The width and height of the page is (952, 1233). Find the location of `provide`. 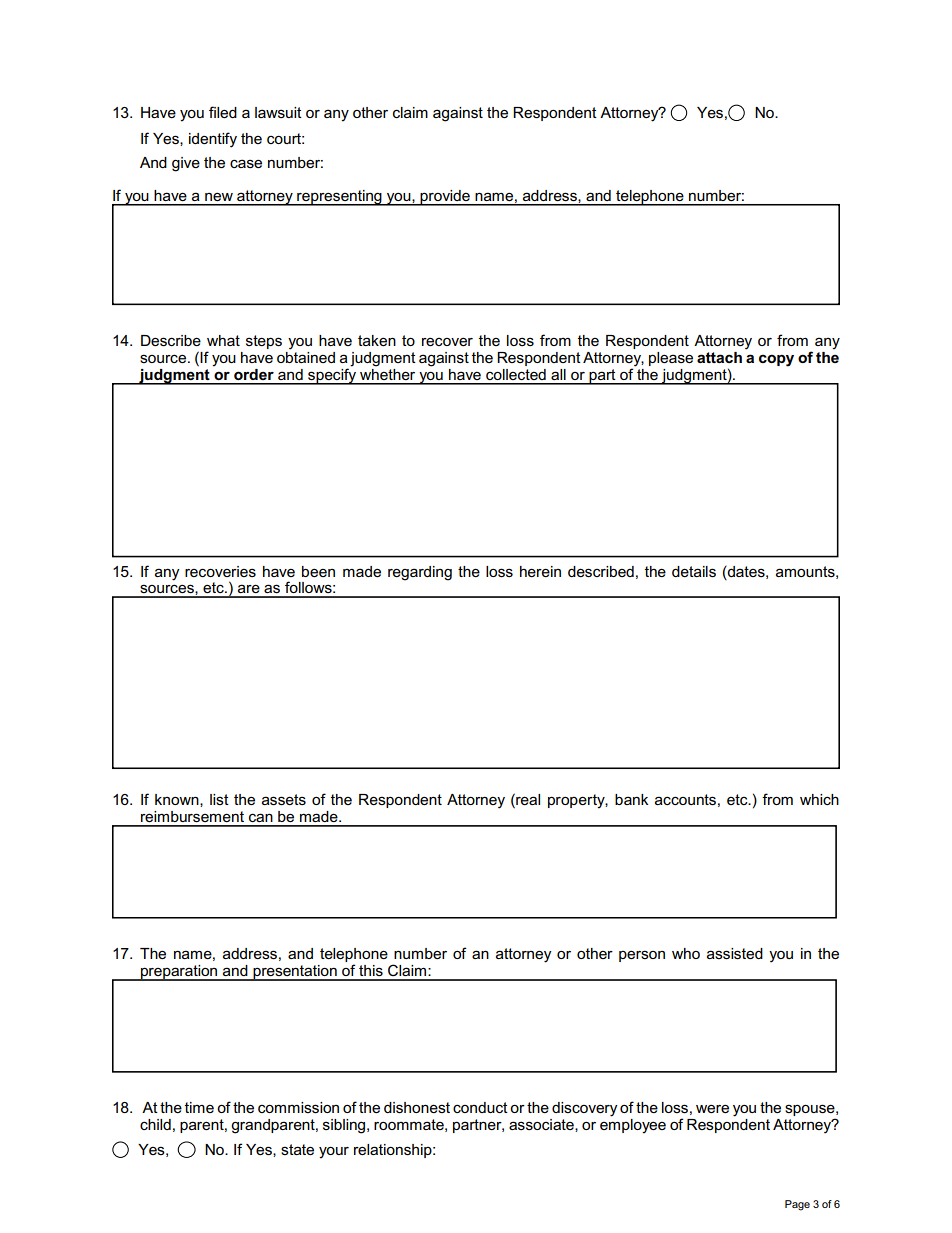

provide is located at coordinates (445, 198).
